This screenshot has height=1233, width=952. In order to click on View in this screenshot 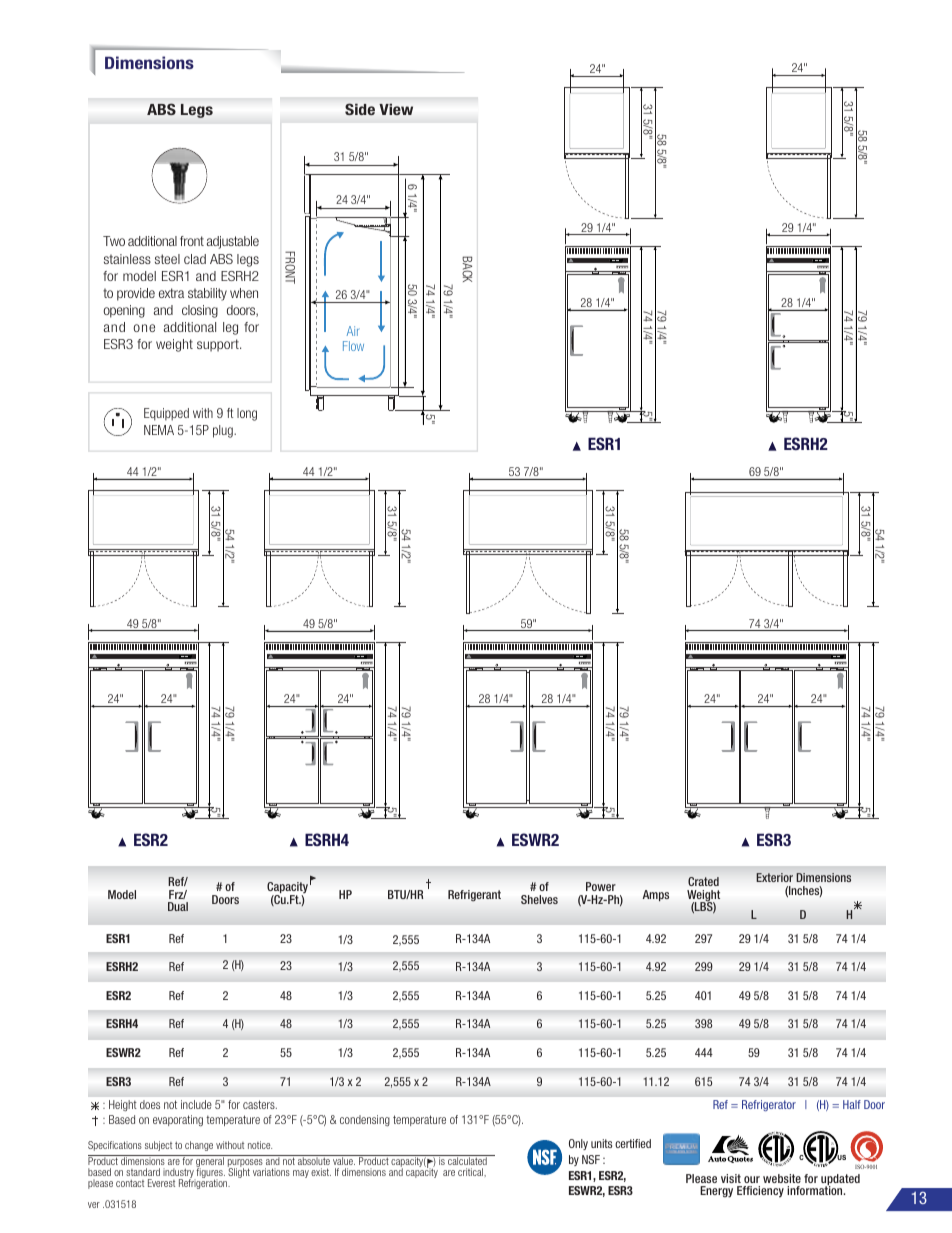, I will do `click(396, 109)`.
